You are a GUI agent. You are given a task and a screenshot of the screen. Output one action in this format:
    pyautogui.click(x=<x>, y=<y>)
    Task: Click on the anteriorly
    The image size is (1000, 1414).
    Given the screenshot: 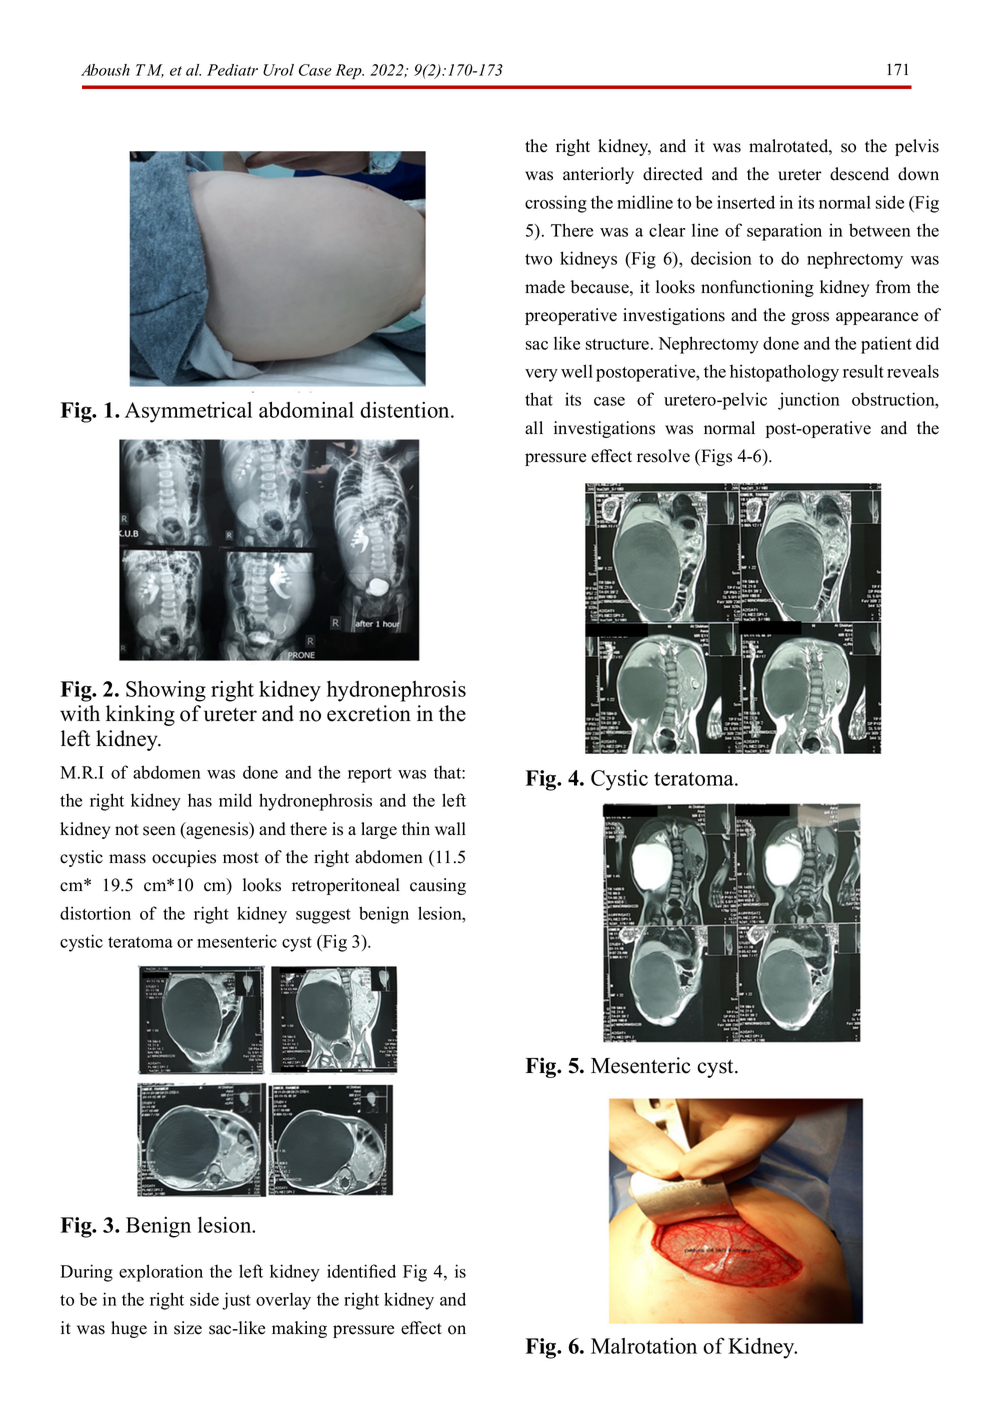 What is the action you would take?
    pyautogui.click(x=598, y=175)
